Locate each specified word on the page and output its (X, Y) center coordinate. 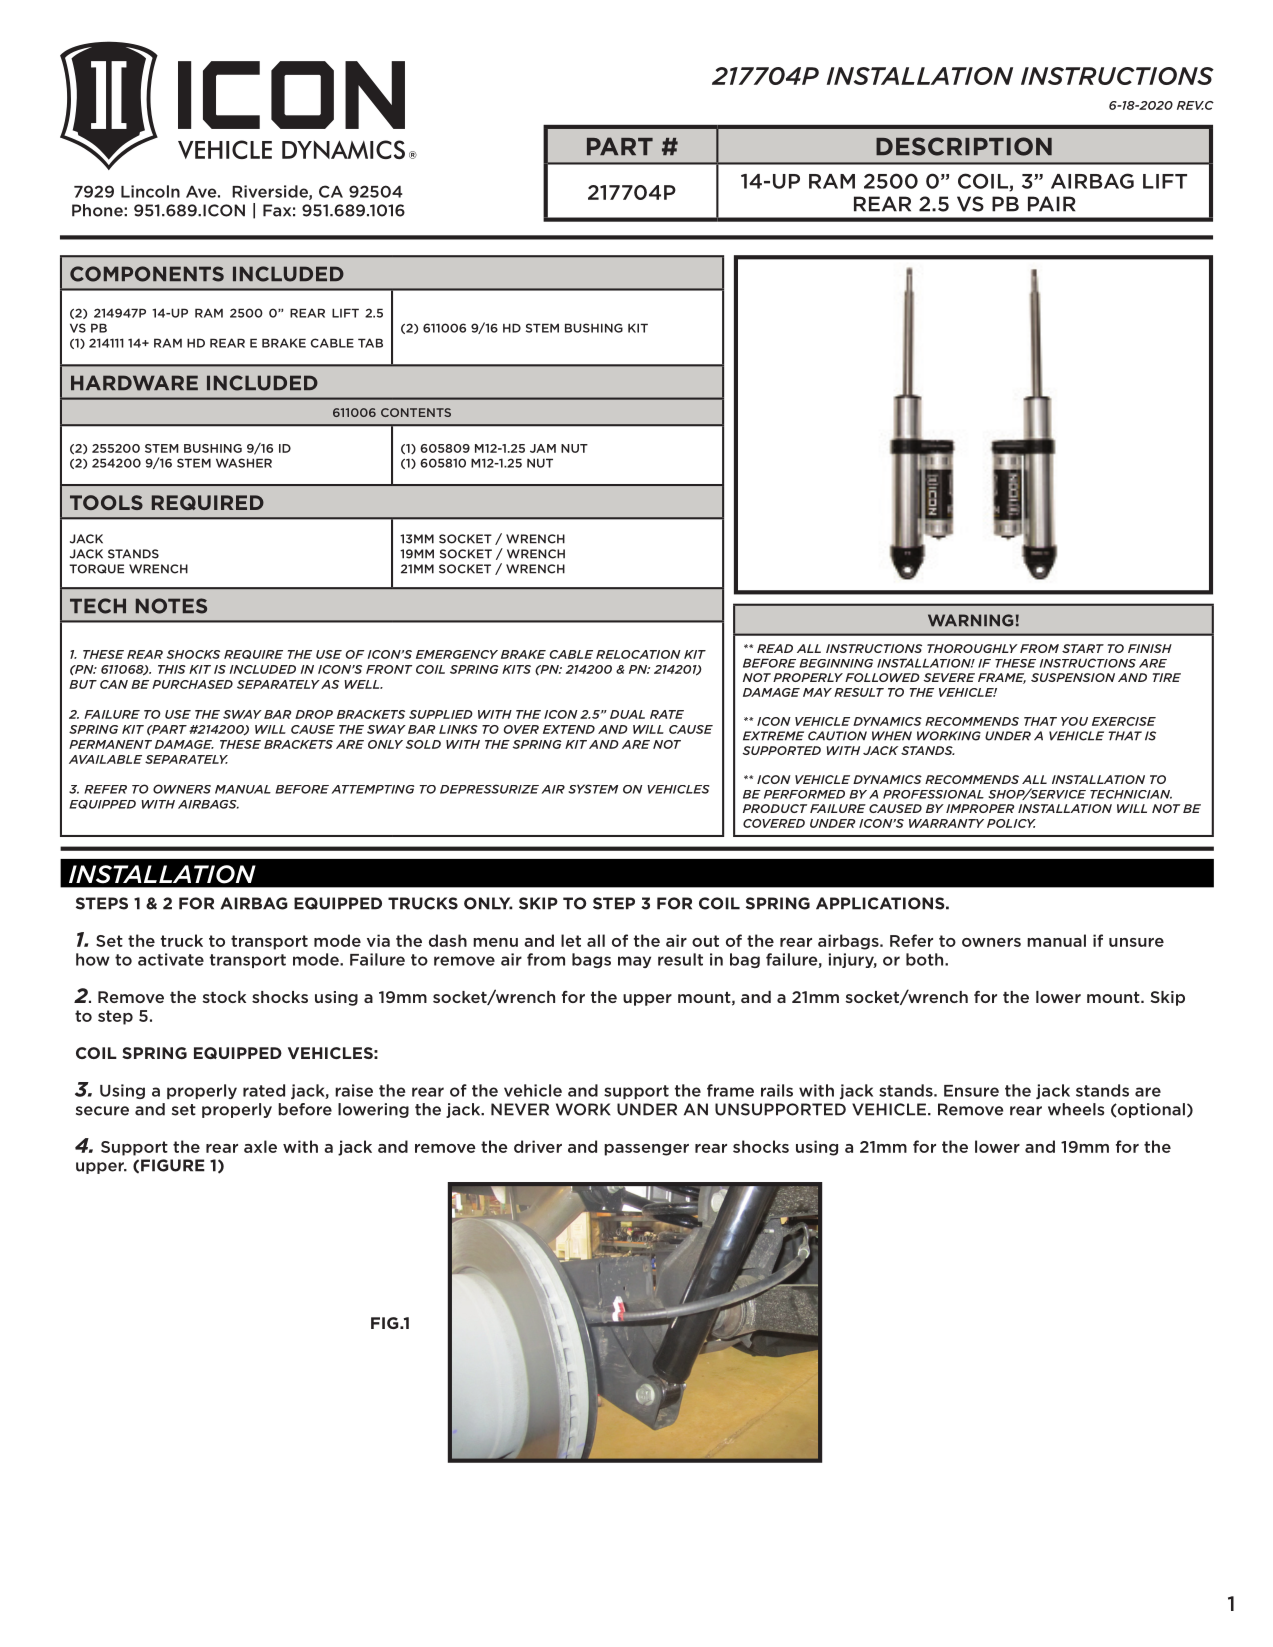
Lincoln (150, 191)
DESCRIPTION (964, 146)
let (571, 940)
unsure (1136, 942)
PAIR (1052, 204)
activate (171, 959)
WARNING (970, 620)
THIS (172, 669)
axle (260, 1146)
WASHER (244, 463)
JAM (543, 448)
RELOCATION (638, 654)
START (1083, 648)
